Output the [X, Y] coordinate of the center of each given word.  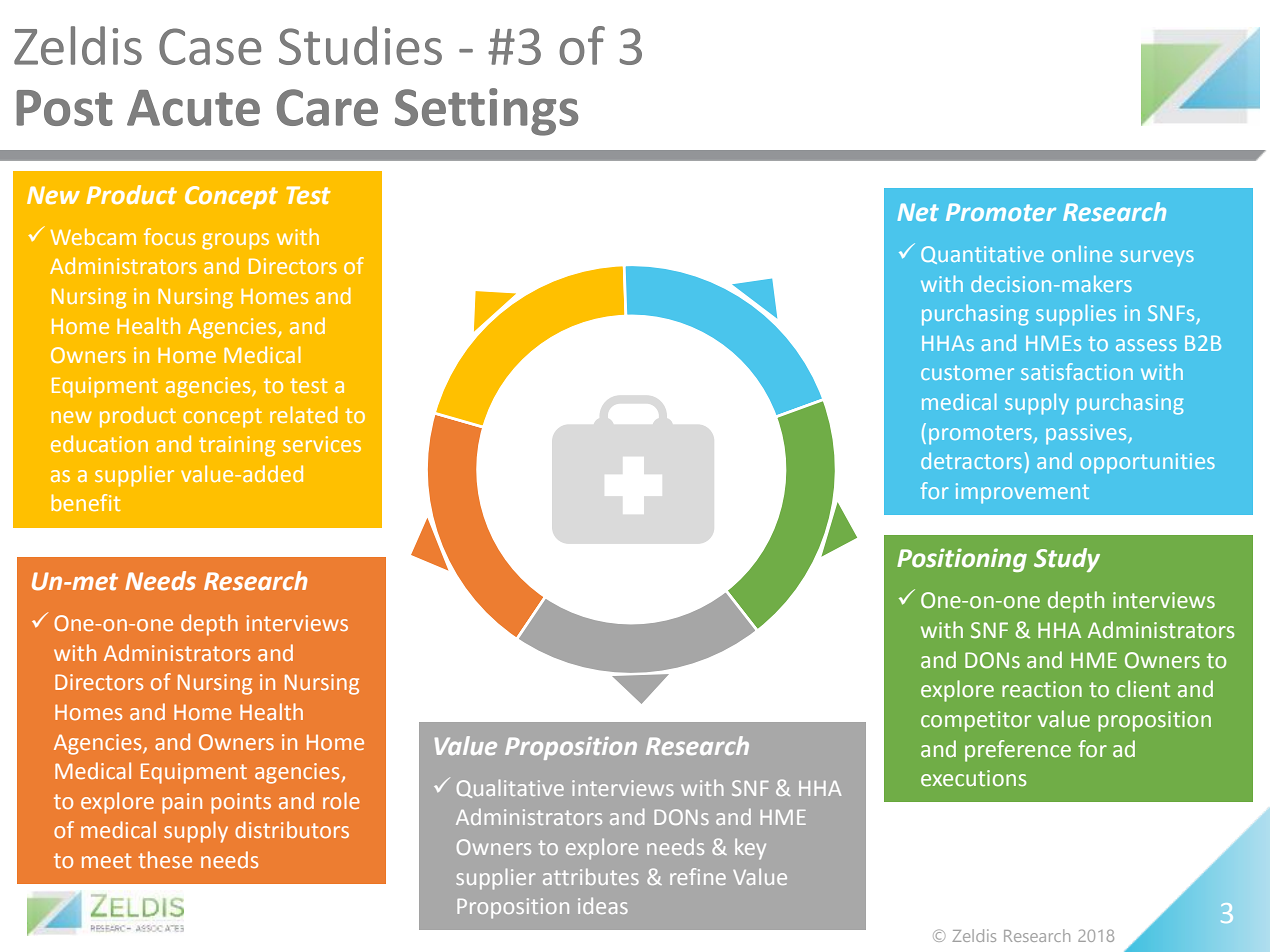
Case [210, 46]
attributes [591, 876]
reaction [1042, 689]
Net [918, 212]
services [322, 444]
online [1082, 254]
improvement [1022, 493]
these [165, 859]
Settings [486, 112]
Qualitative [510, 788]
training [237, 446]
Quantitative [982, 255]
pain [182, 803]
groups [235, 241]
